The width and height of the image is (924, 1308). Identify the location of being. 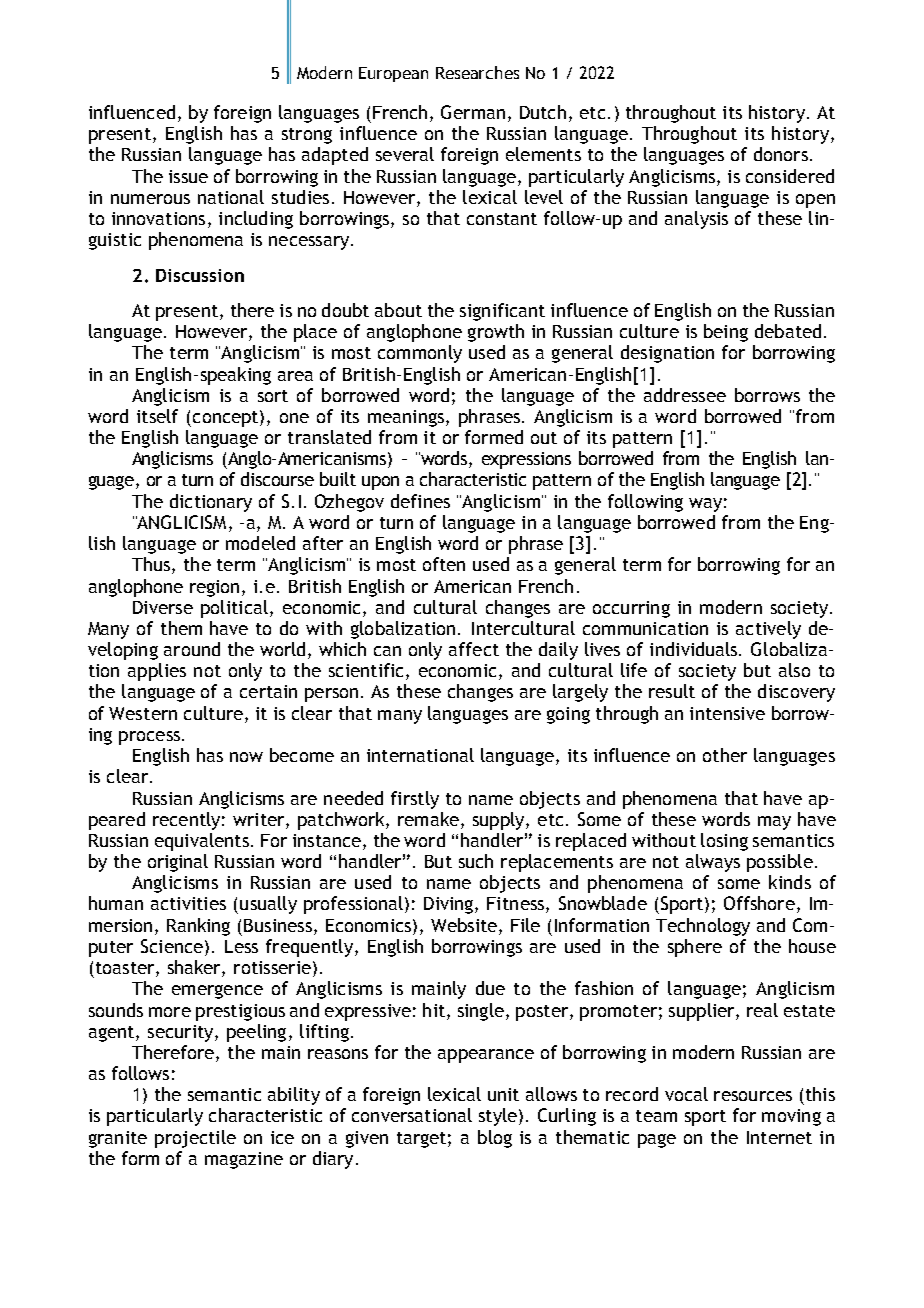
(726, 333).
